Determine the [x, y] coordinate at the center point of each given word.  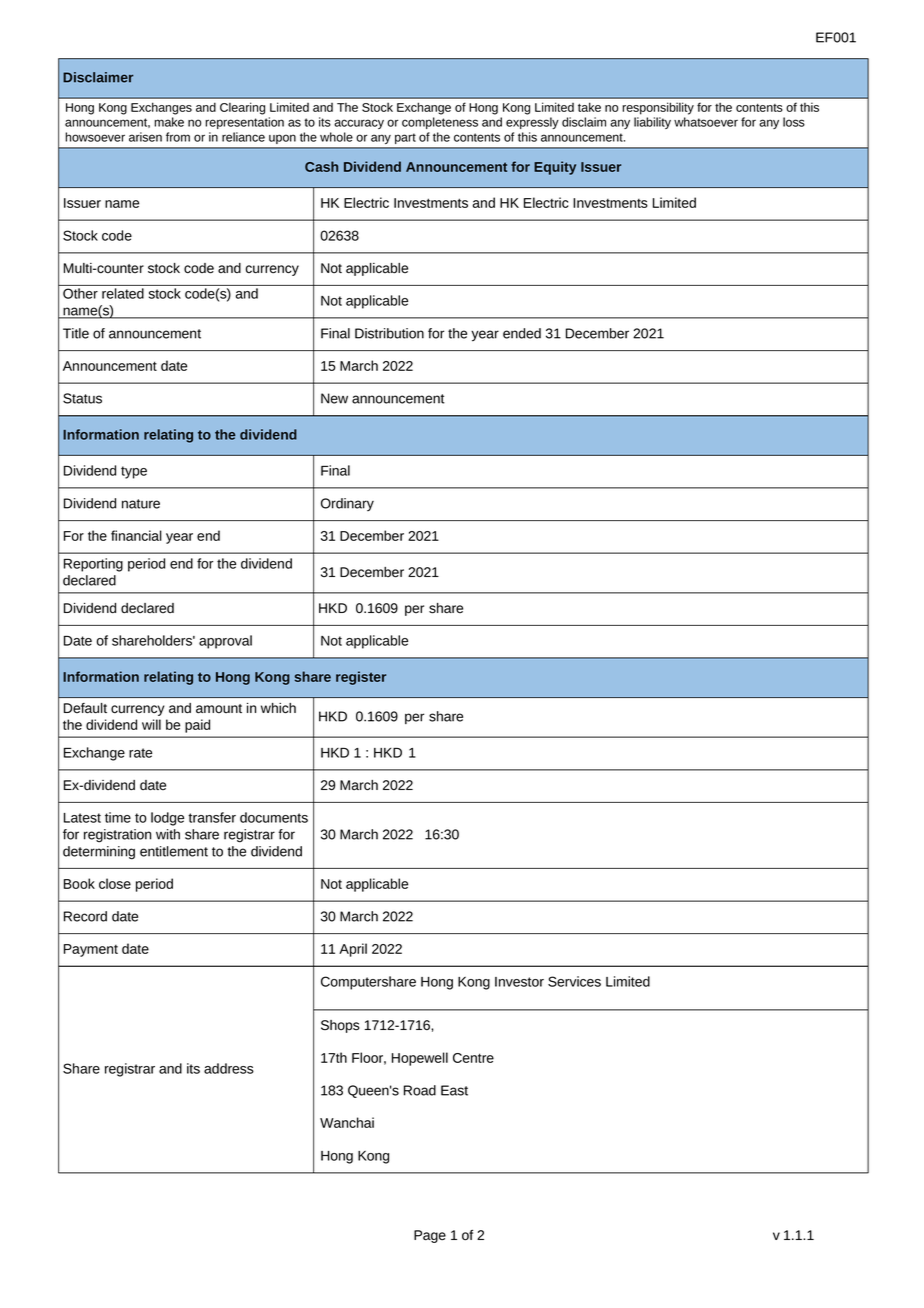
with [168, 834]
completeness [440, 123]
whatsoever [706, 122]
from [178, 137]
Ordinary [347, 504]
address [229, 1068]
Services [574, 981]
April [353, 950]
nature [141, 504]
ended [522, 333]
